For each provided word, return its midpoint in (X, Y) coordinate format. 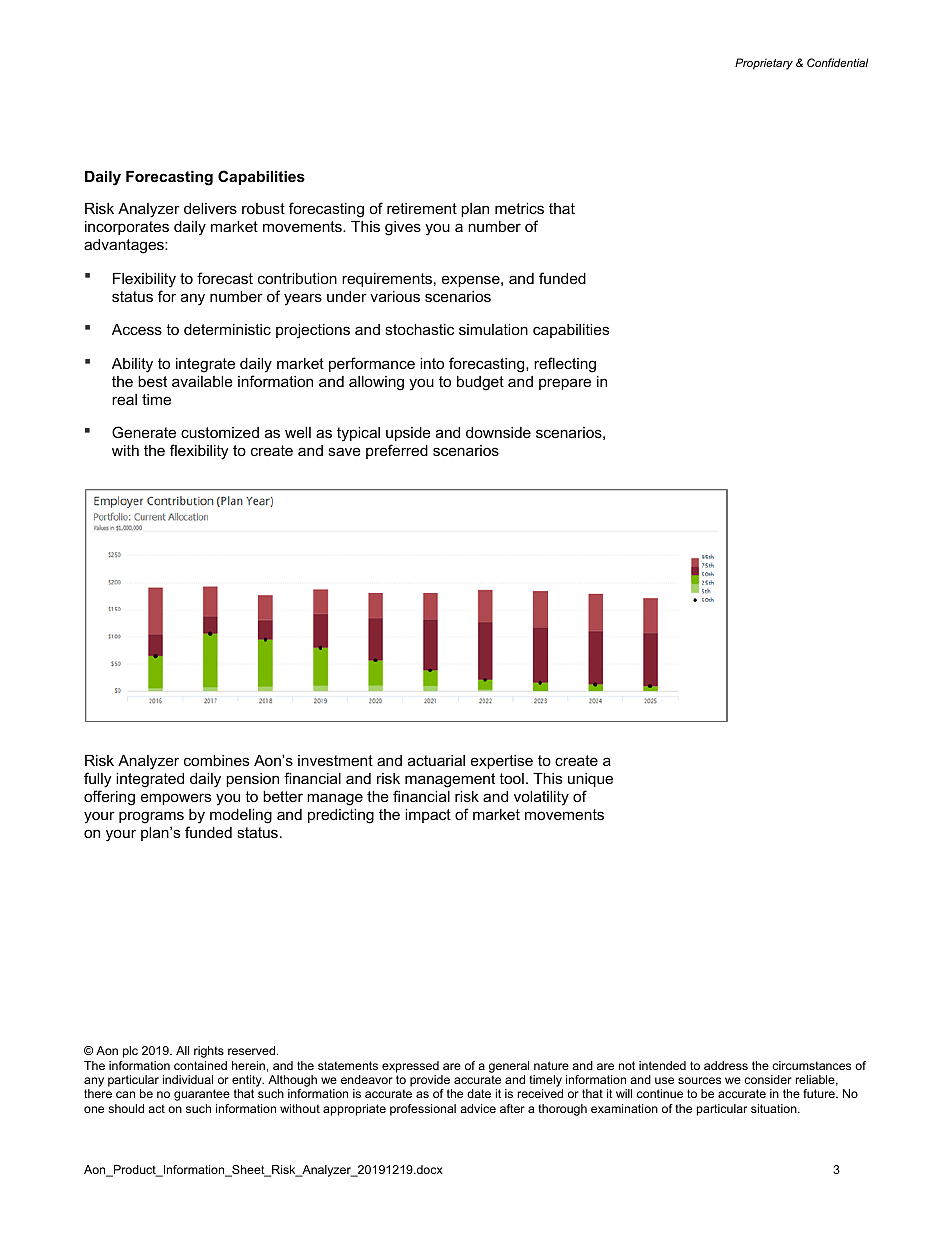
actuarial (436, 760)
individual (188, 1079)
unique (590, 780)
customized (220, 432)
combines (216, 760)
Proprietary (764, 64)
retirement (422, 208)
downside (498, 432)
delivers (210, 208)
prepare (565, 384)
